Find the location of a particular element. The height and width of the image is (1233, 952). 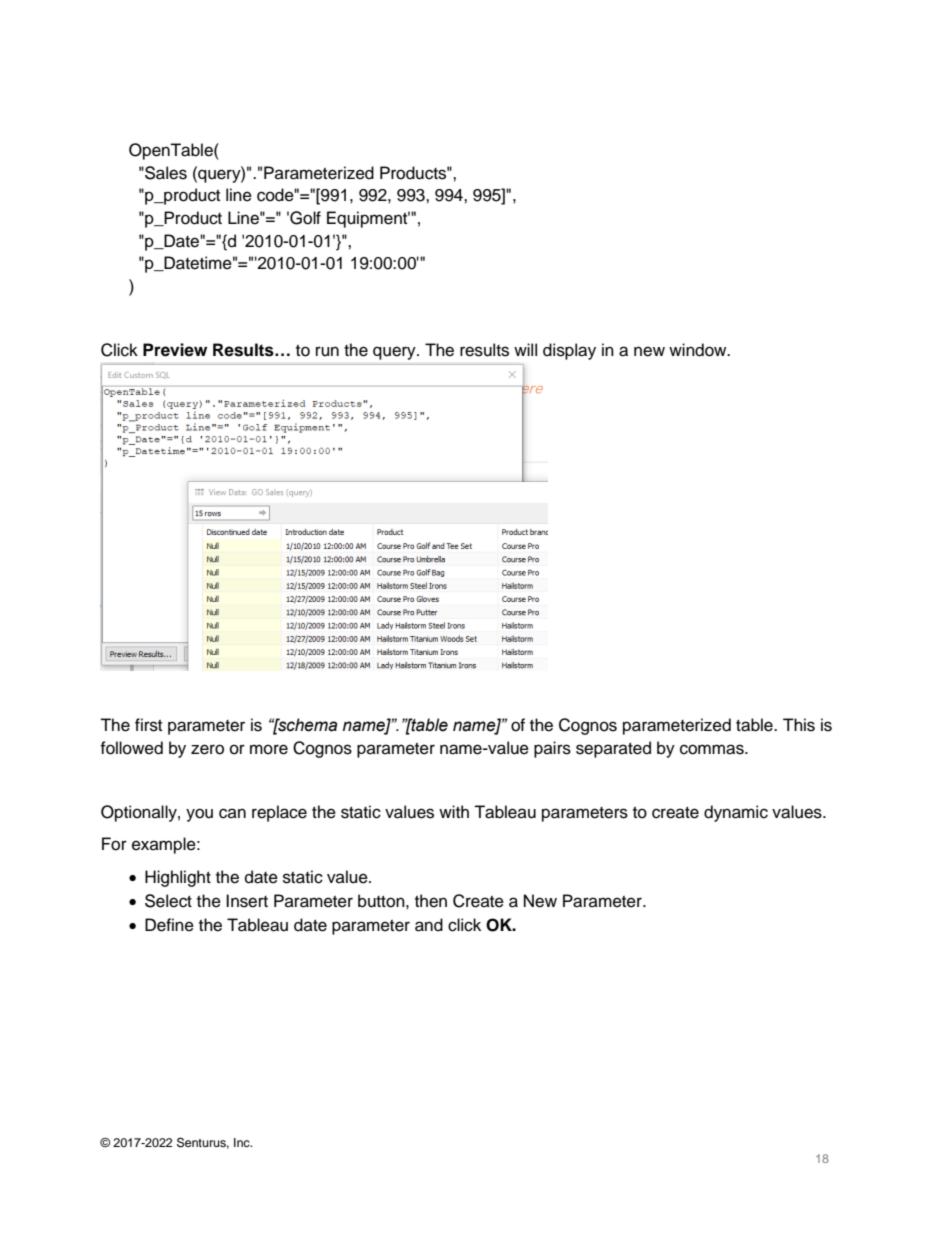

Preview is located at coordinates (175, 350).
